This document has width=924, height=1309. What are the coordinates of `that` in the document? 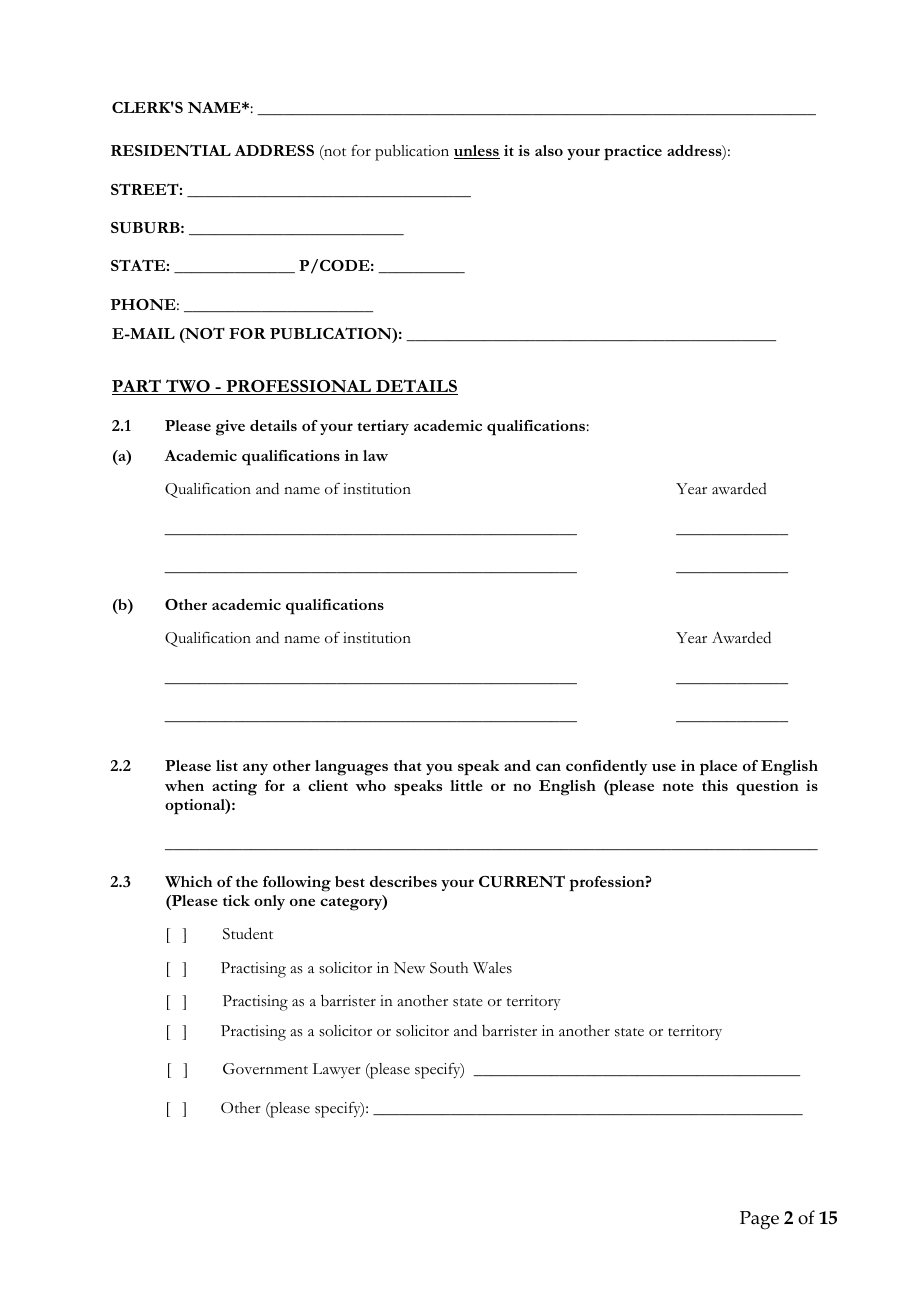 It's located at (408, 765).
